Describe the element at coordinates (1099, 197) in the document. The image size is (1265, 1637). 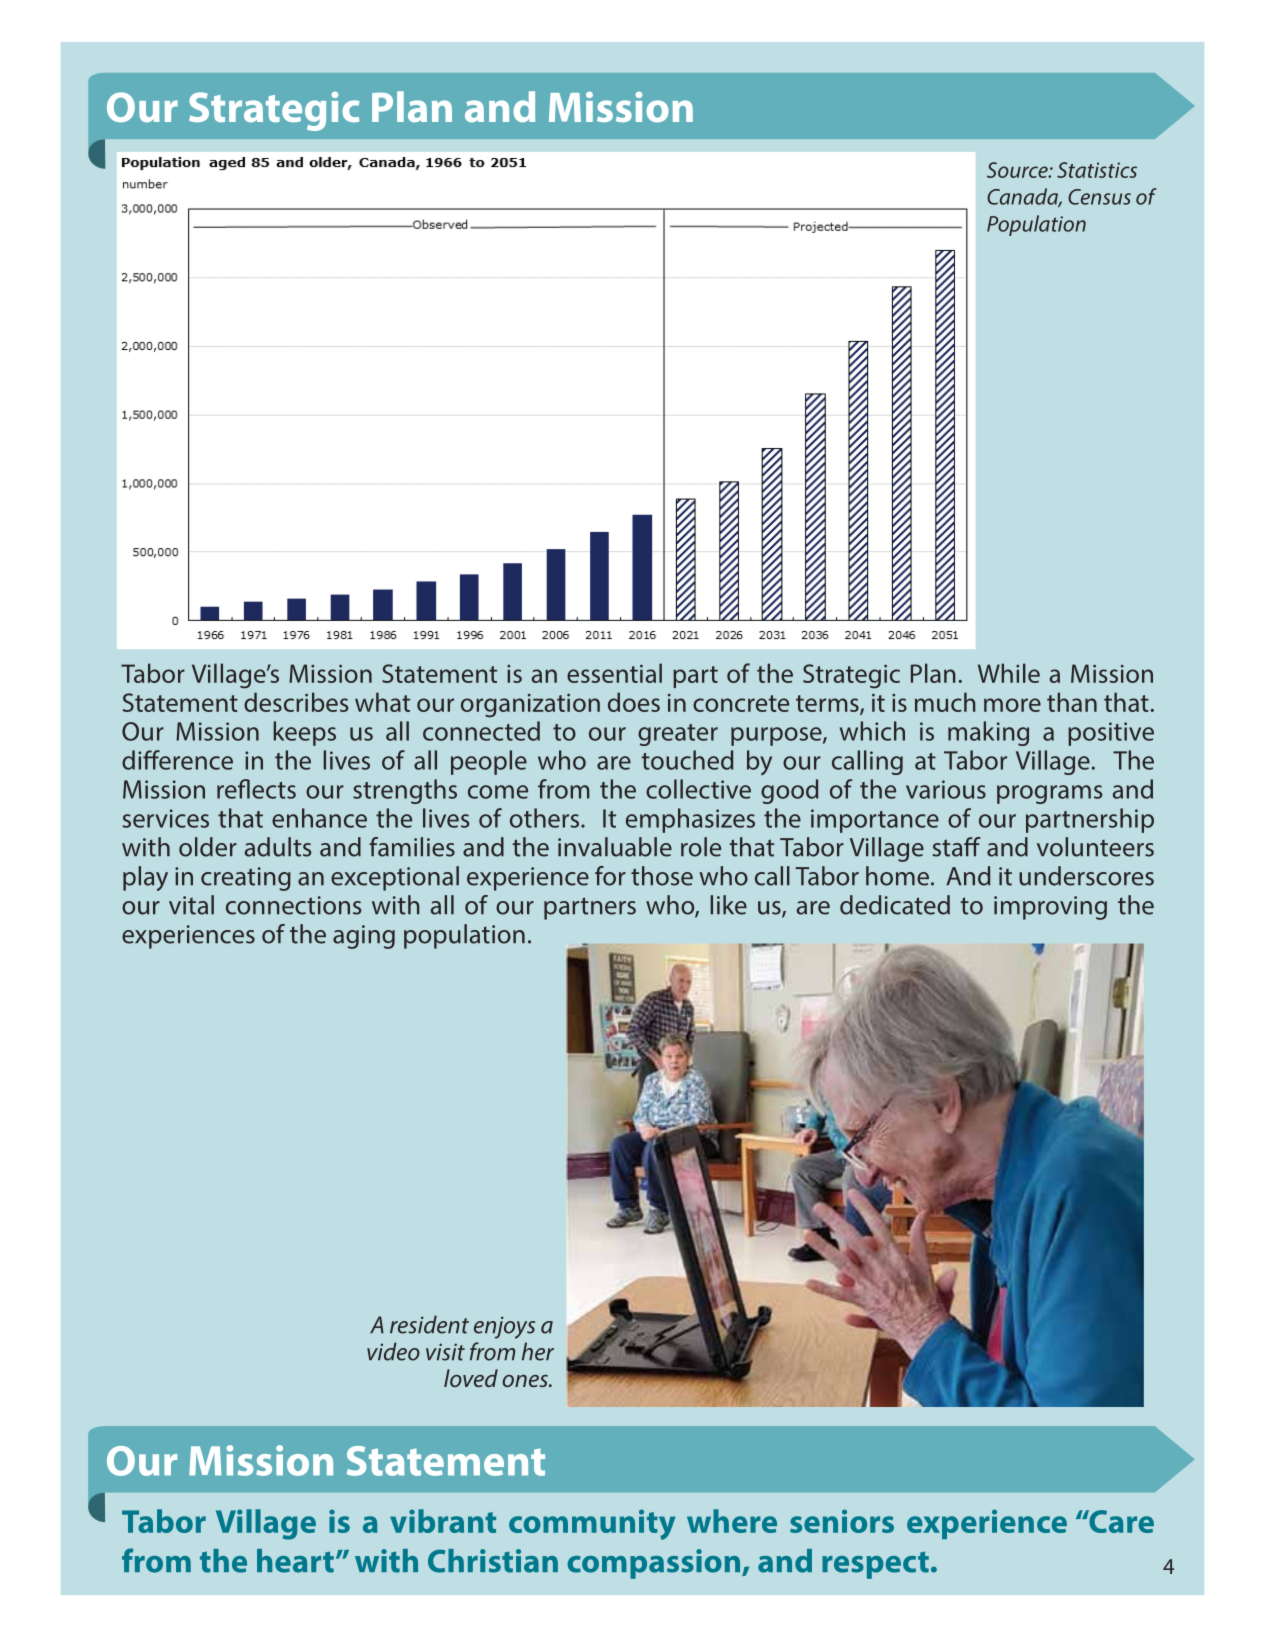
I see `Census` at that location.
